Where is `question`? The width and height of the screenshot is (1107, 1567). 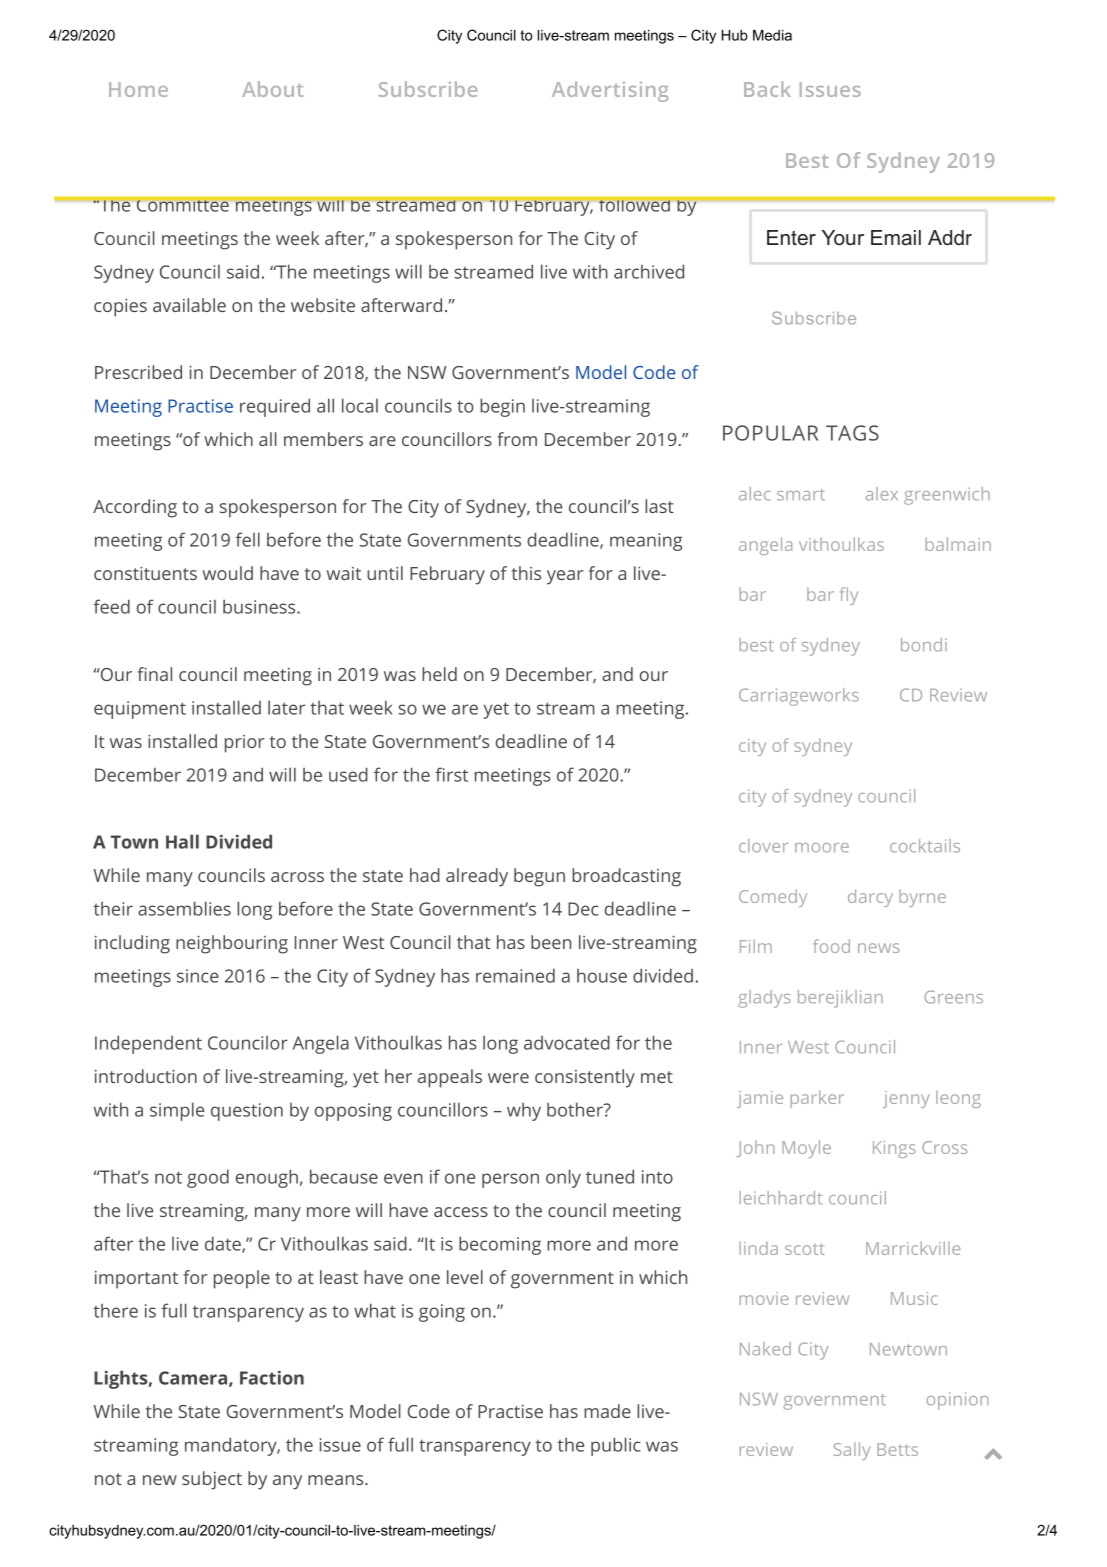
question is located at coordinates (247, 1112).
